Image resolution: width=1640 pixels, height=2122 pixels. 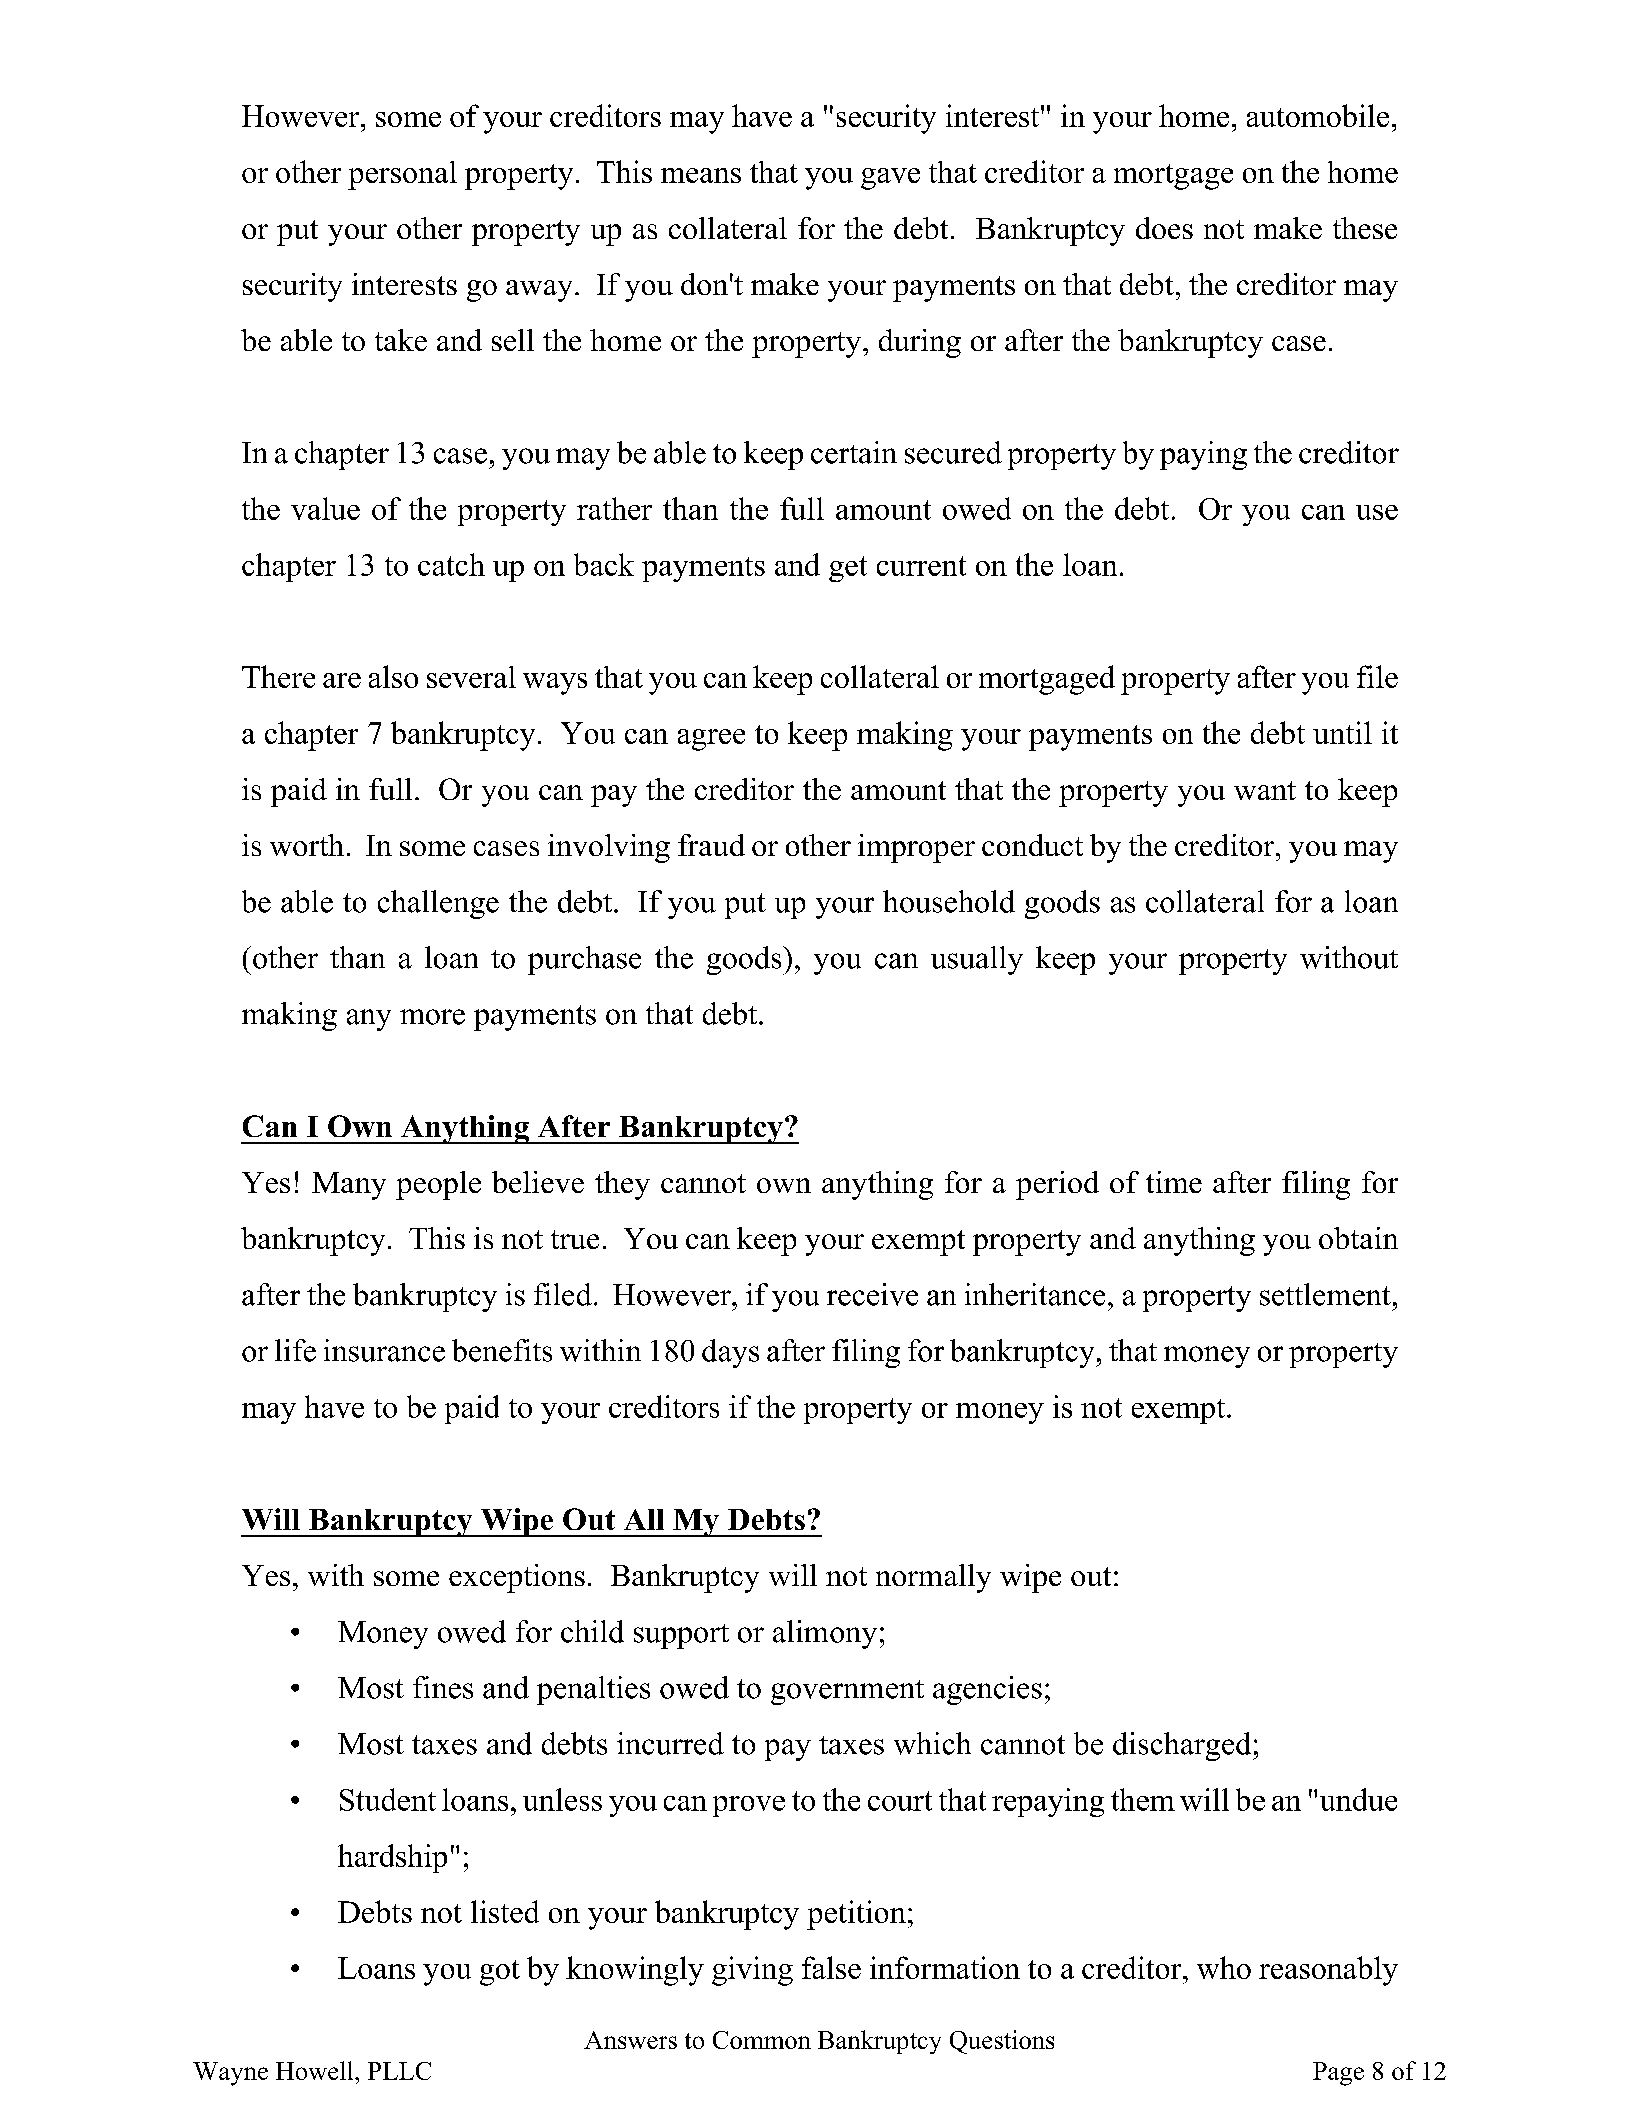 I want to click on who, so click(x=1224, y=1967).
